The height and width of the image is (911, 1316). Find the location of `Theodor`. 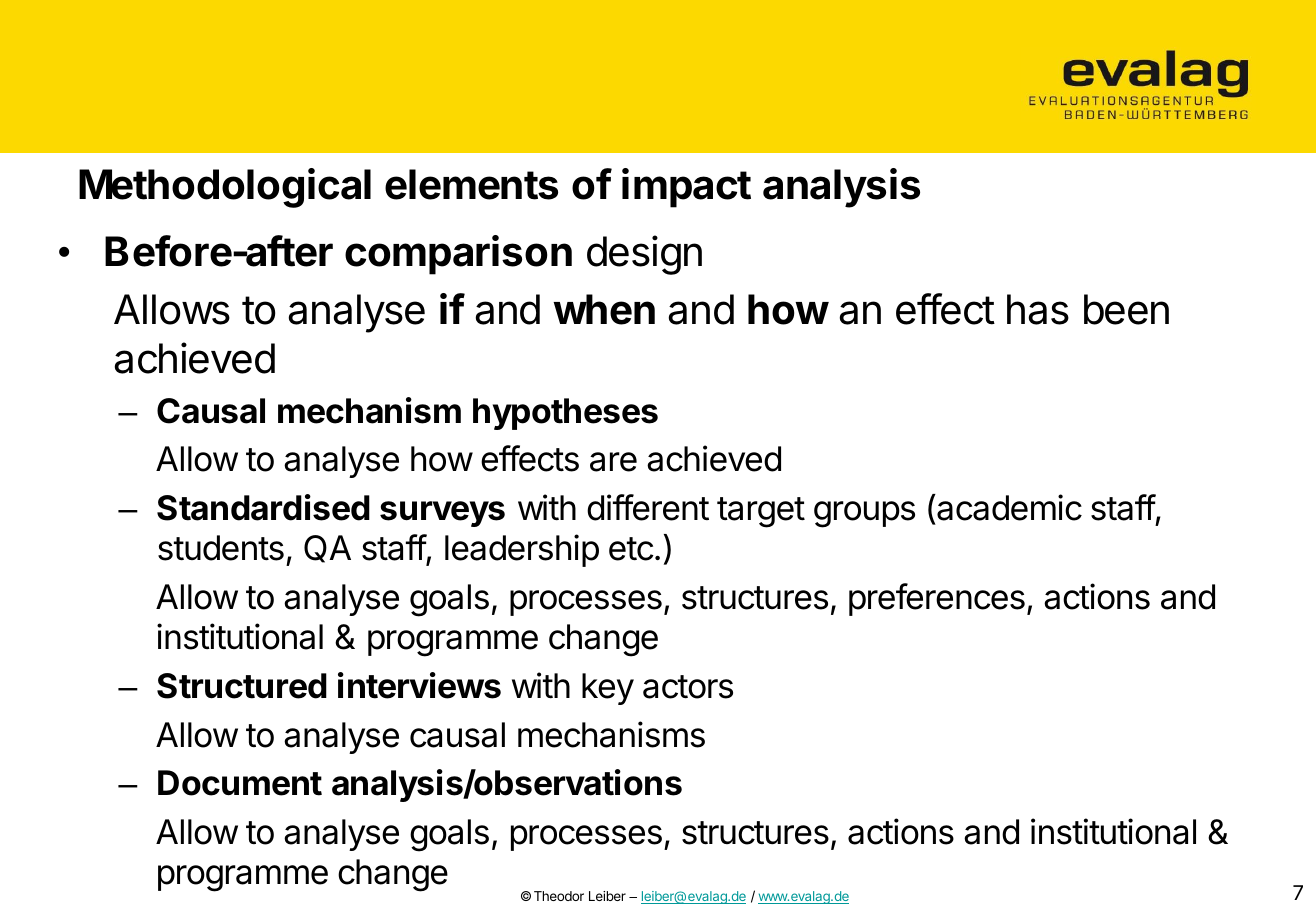

Theodor is located at coordinates (559, 896).
